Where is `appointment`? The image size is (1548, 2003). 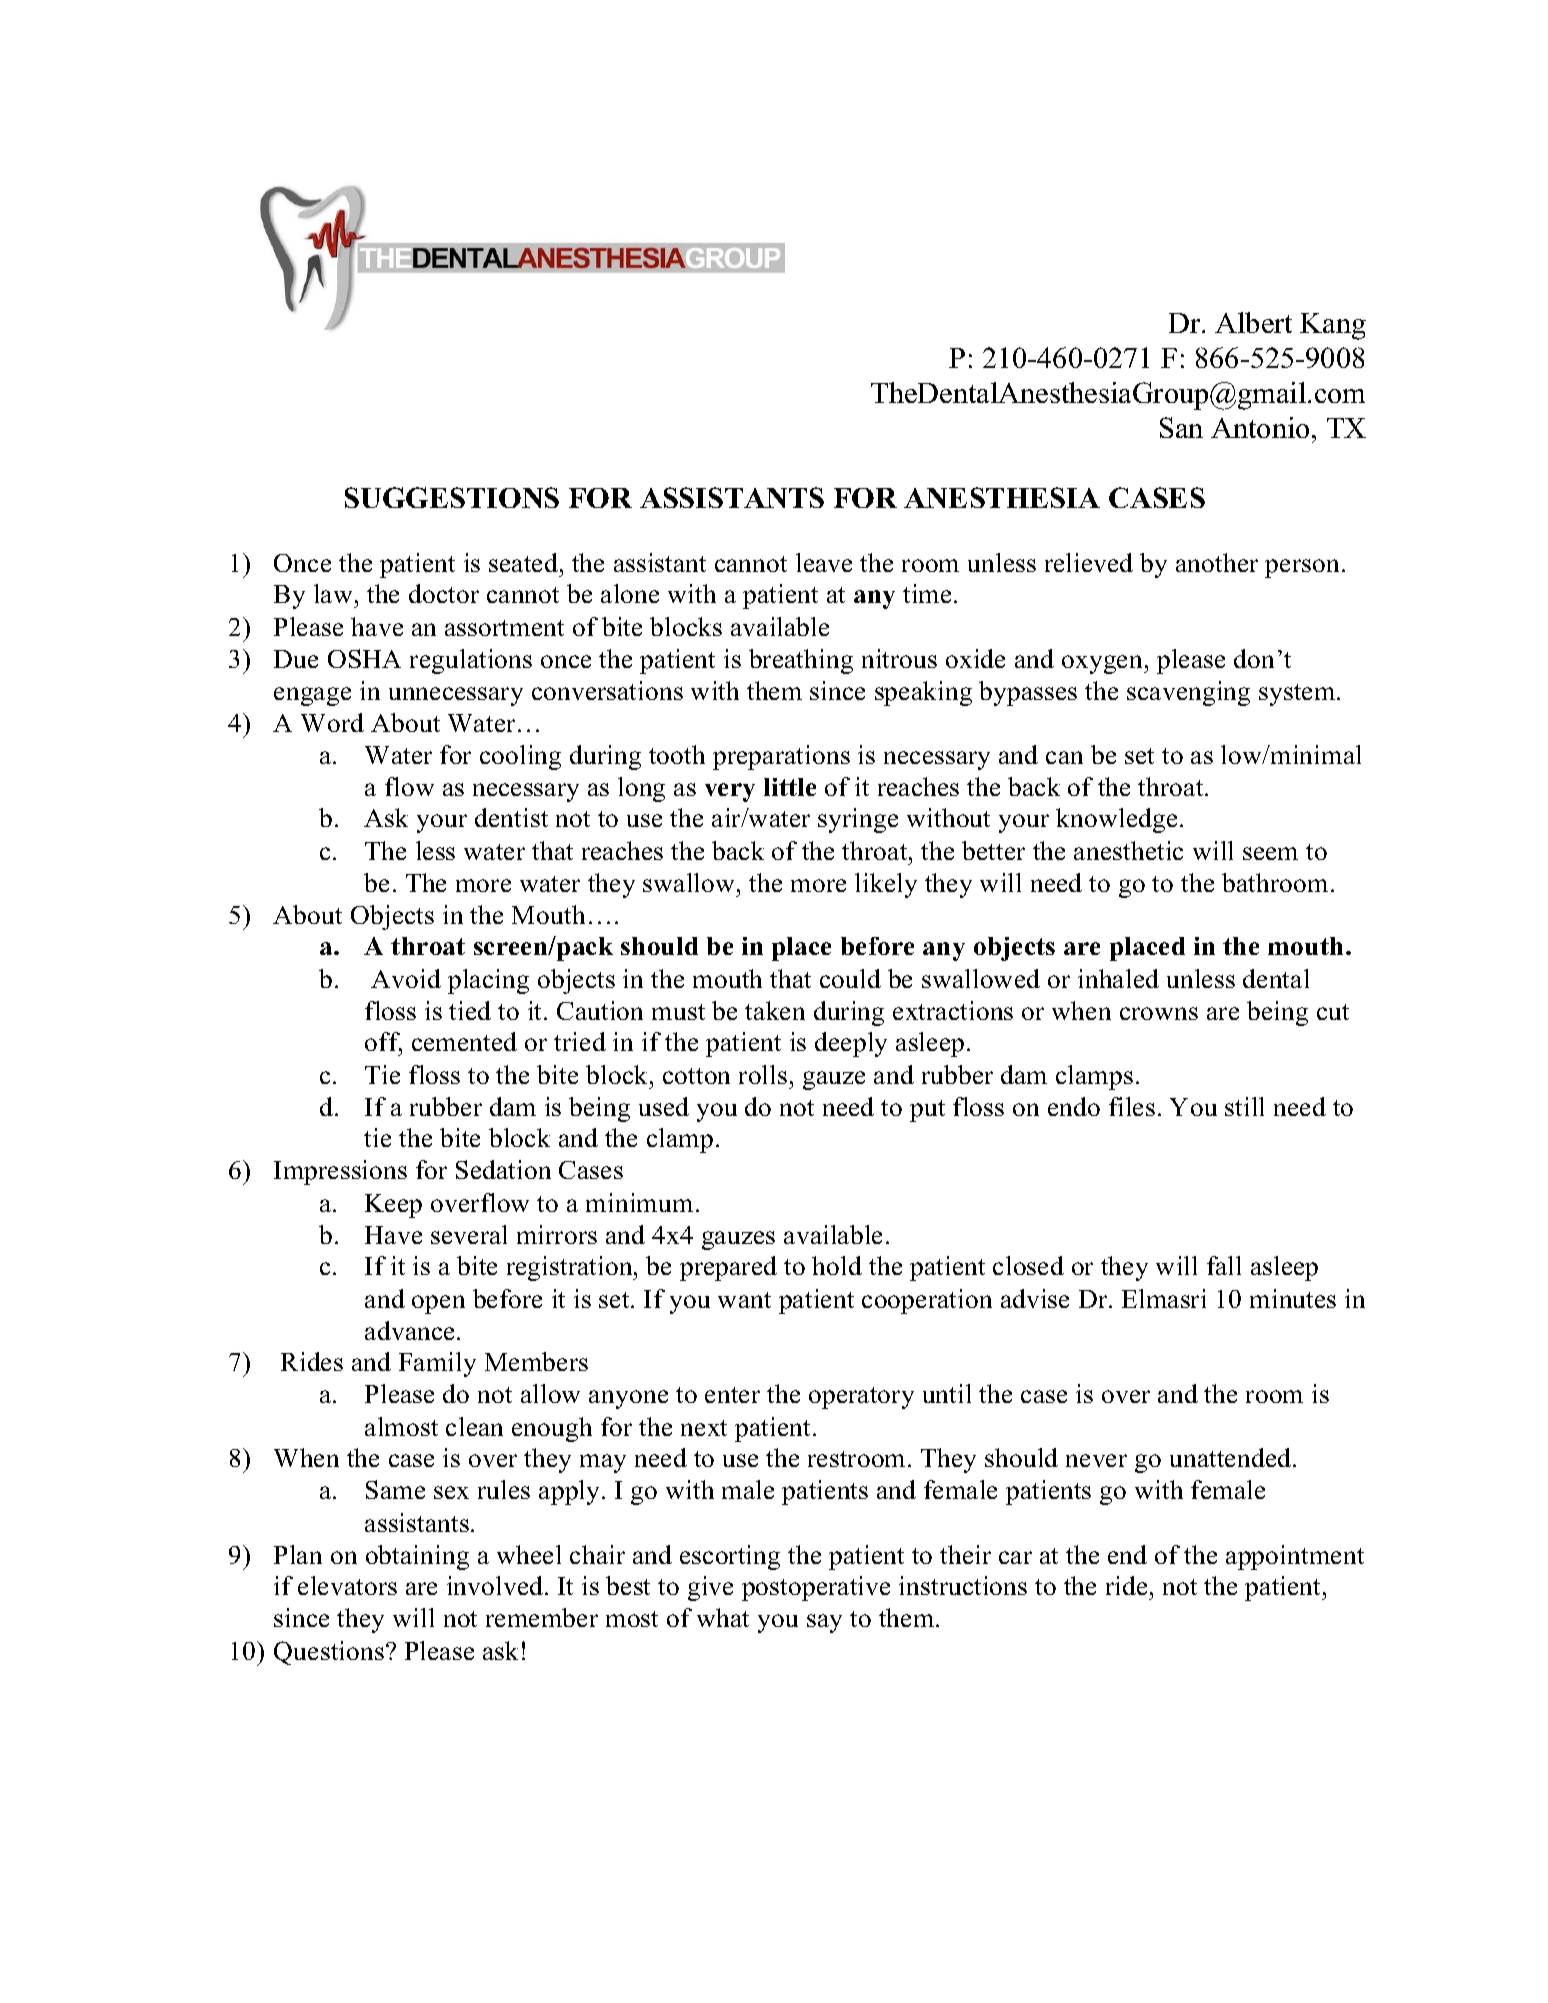
appointment is located at coordinates (1295, 1557).
